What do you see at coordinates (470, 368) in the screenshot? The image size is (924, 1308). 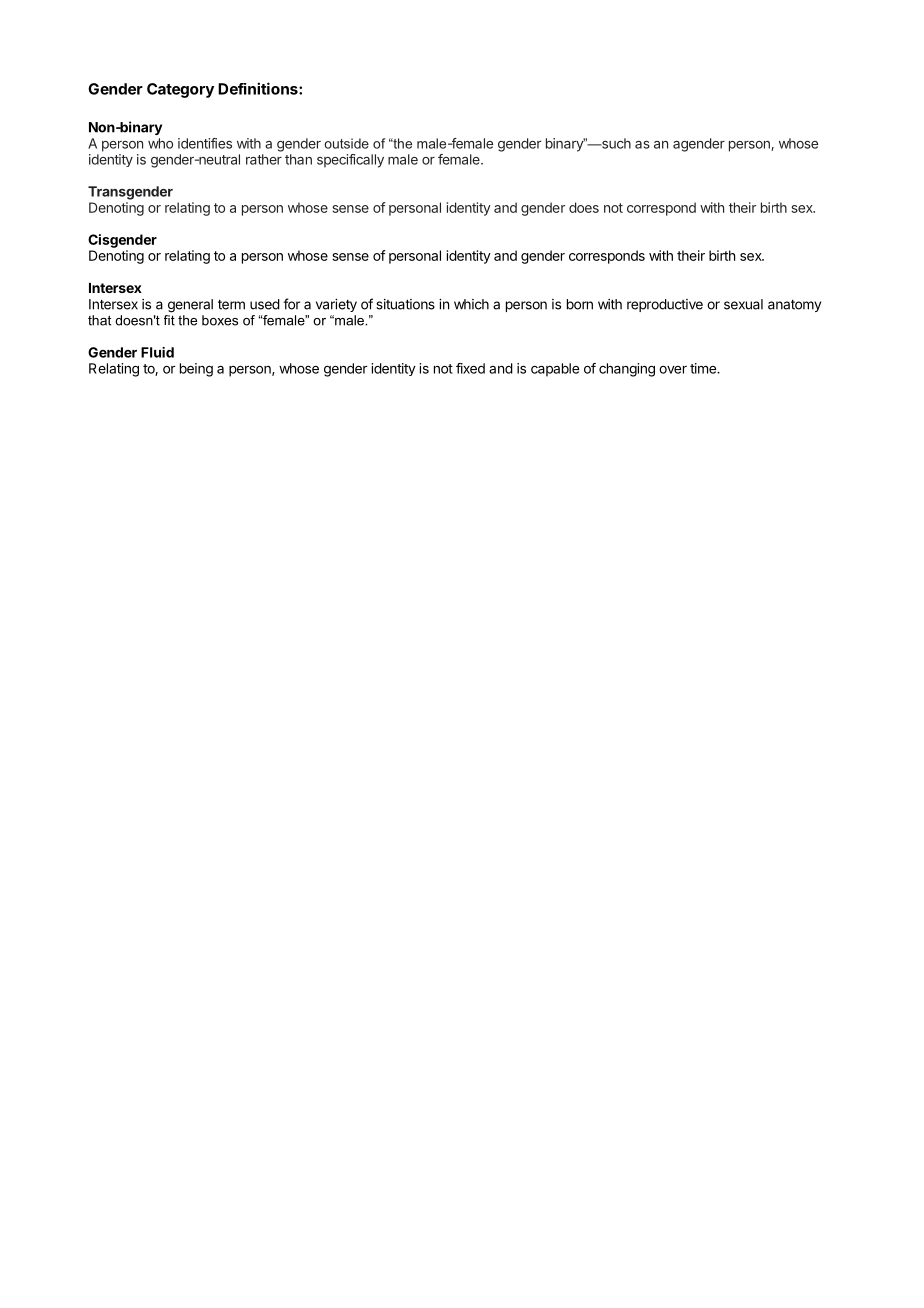 I see `fixed` at bounding box center [470, 368].
